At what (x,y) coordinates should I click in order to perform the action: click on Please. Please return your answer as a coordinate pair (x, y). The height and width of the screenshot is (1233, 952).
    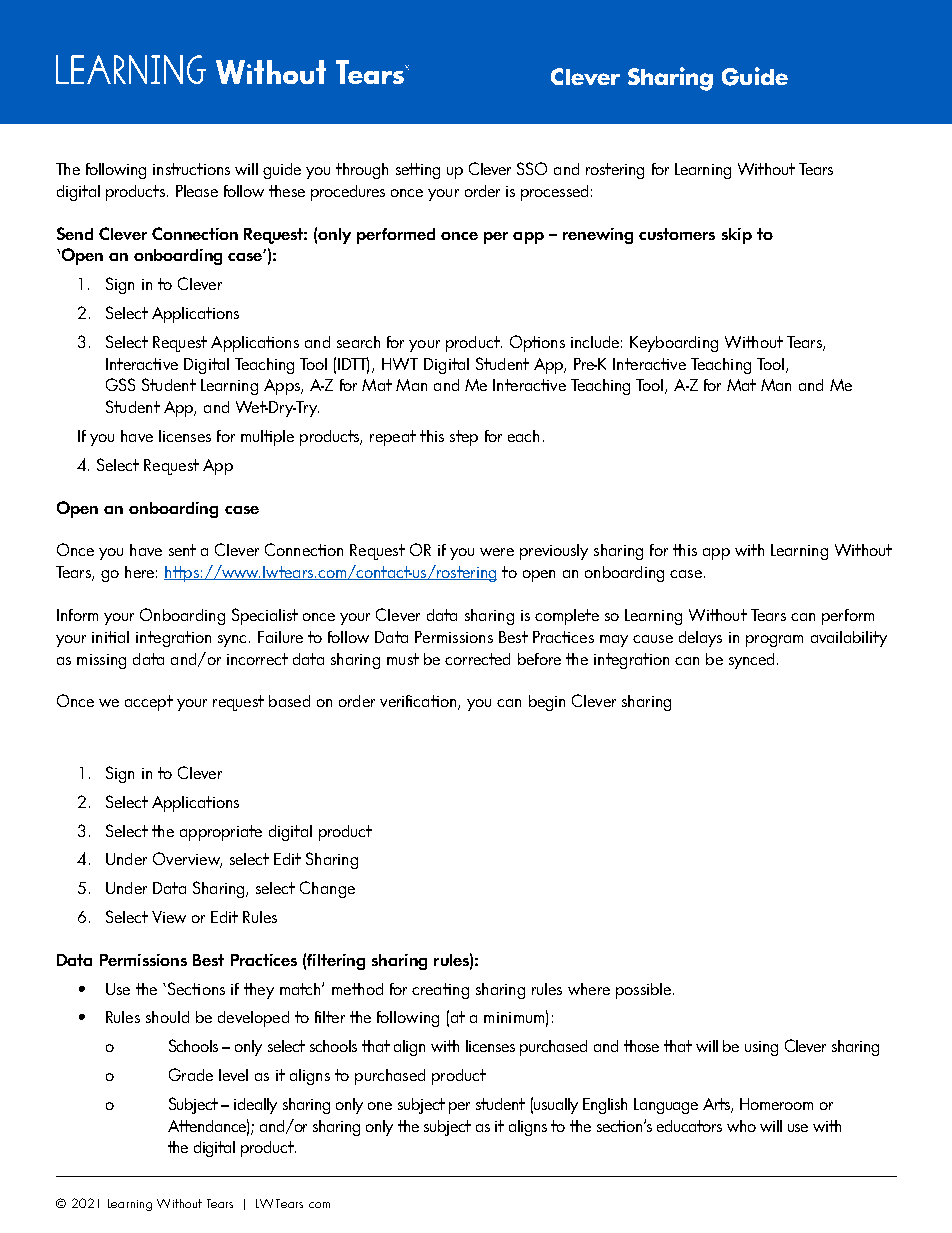
    Looking at the image, I should click on (197, 191).
